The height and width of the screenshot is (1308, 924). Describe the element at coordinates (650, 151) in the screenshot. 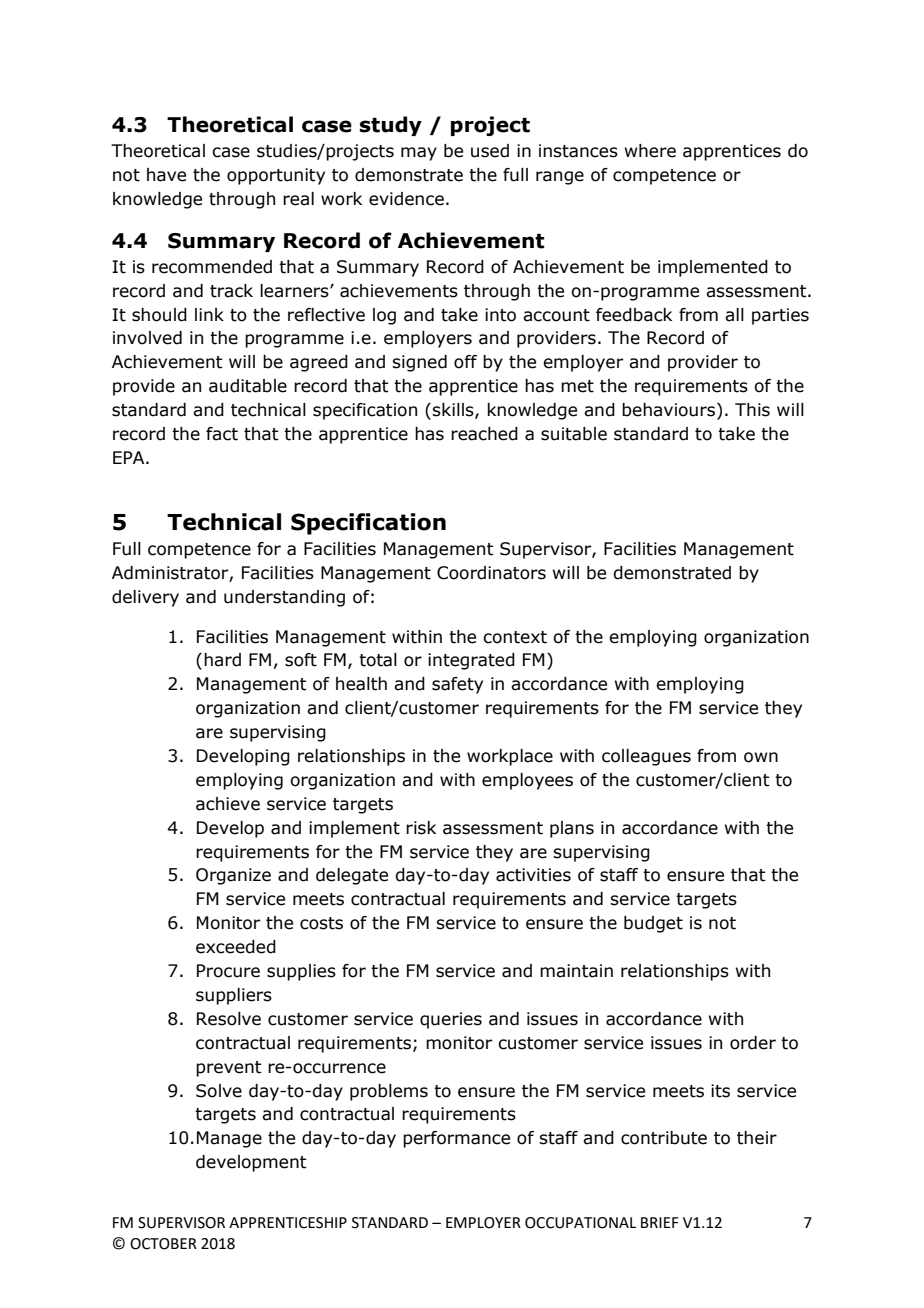

I see `where` at that location.
